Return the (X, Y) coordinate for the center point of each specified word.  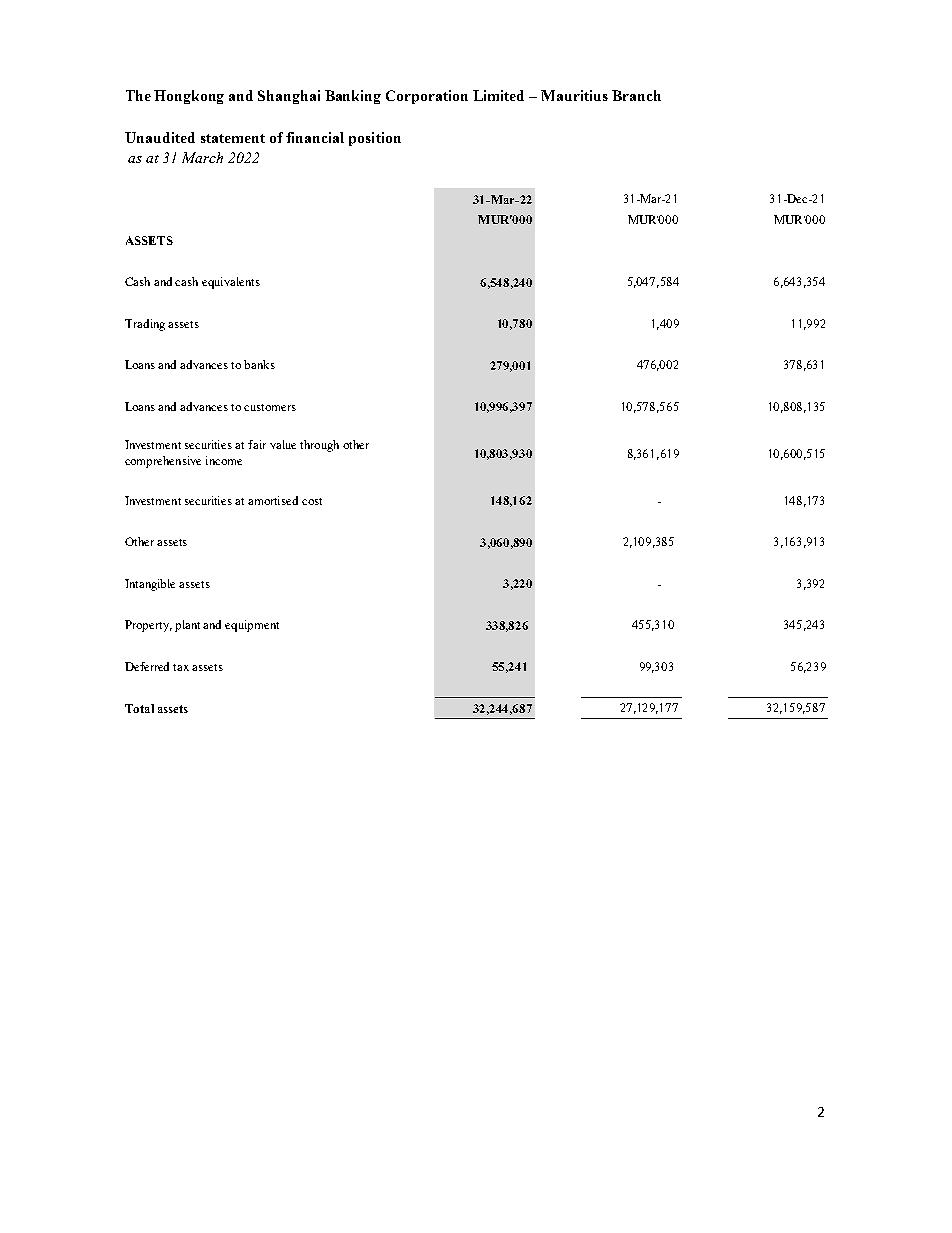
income (224, 460)
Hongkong (189, 97)
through (319, 446)
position (375, 139)
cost (312, 501)
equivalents (231, 283)
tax (181, 667)
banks (259, 364)
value (283, 444)
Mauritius (574, 95)
